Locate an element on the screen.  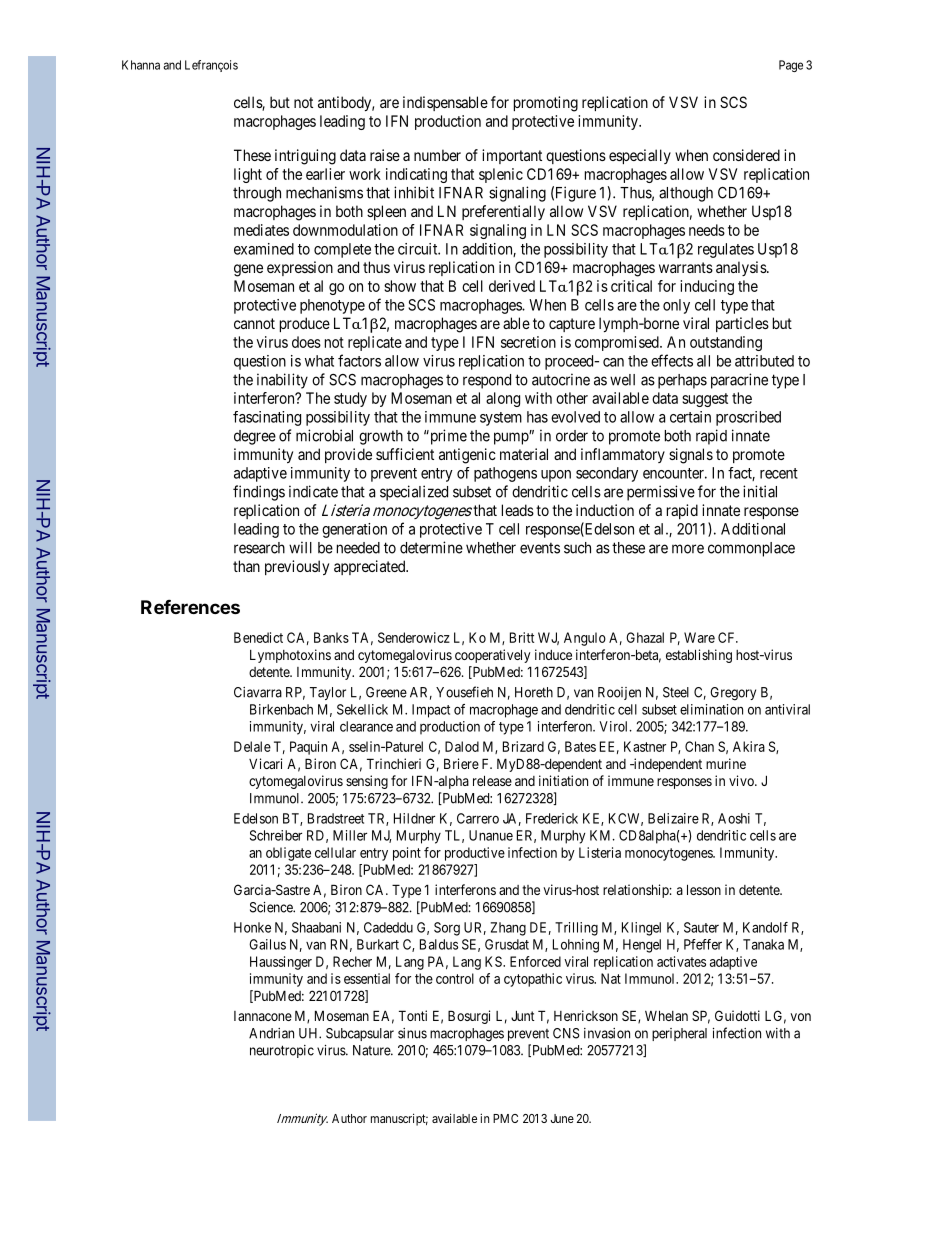
respond is located at coordinates (487, 381).
